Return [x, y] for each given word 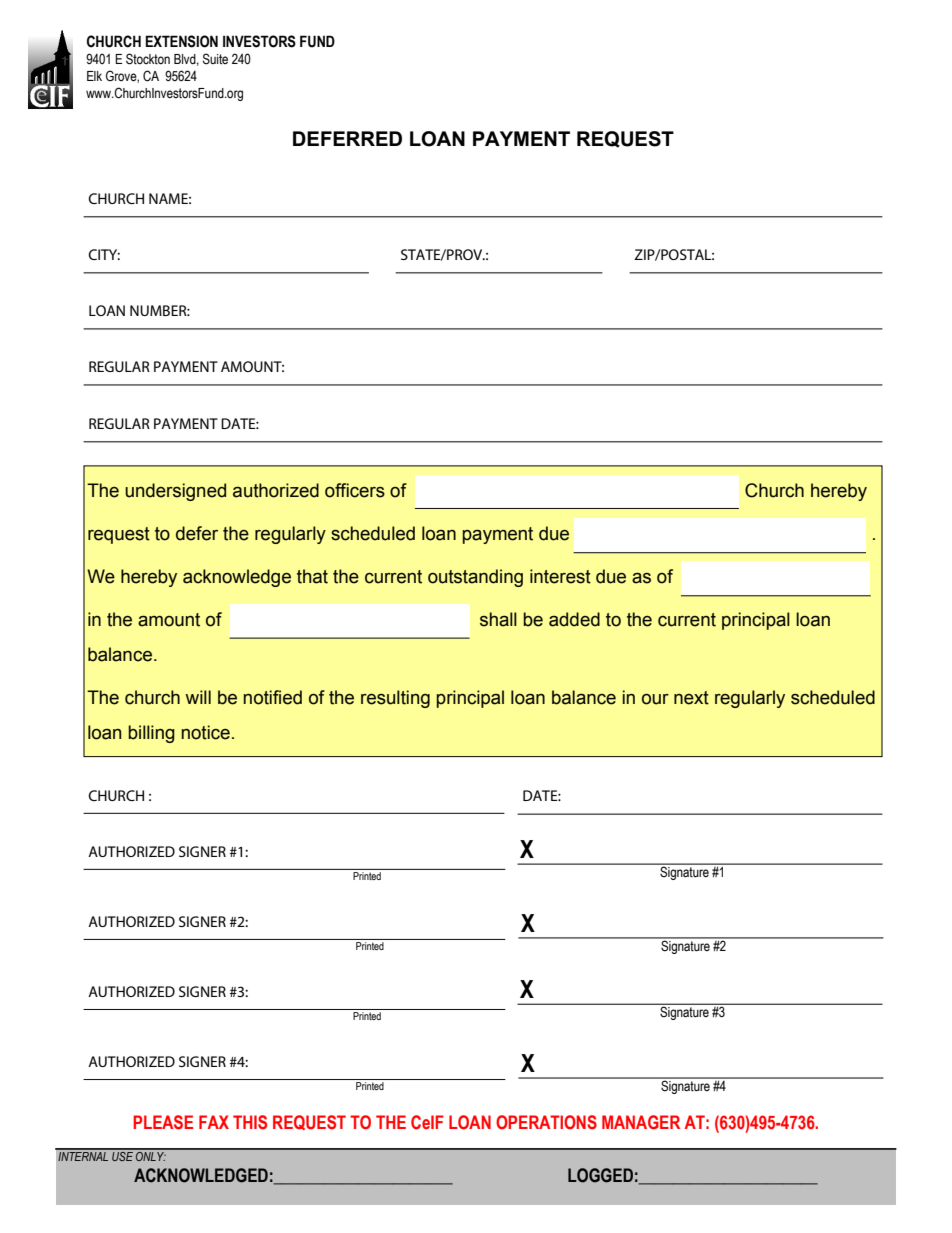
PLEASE [163, 1122]
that [312, 576]
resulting [395, 699]
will [198, 697]
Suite [215, 59]
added [574, 619]
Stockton [148, 59]
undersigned [175, 492]
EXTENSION [182, 41]
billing [151, 734]
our [655, 699]
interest [560, 576]
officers [355, 490]
